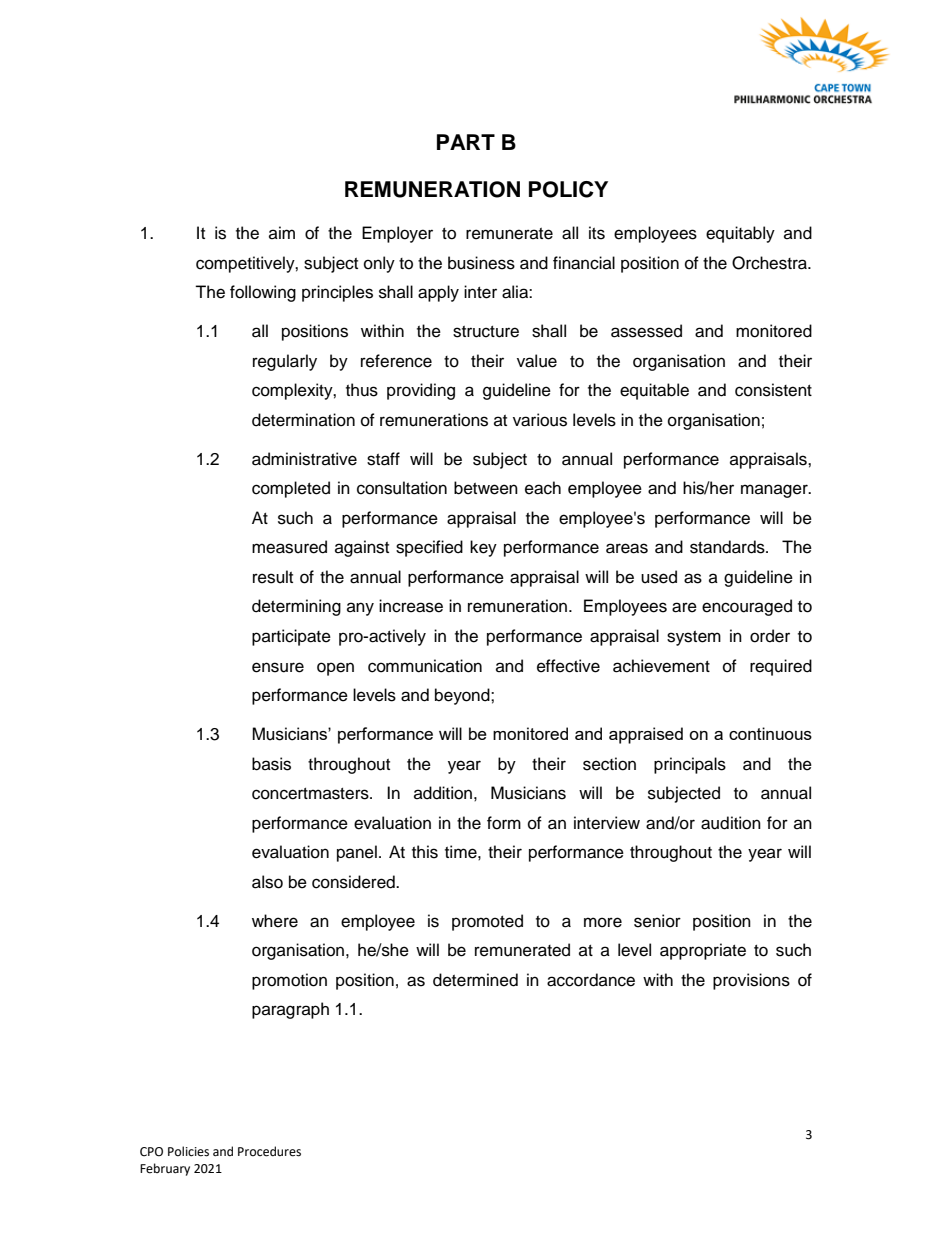 Image resolution: width=952 pixels, height=1233 pixels. I want to click on beyond, so click(463, 696).
